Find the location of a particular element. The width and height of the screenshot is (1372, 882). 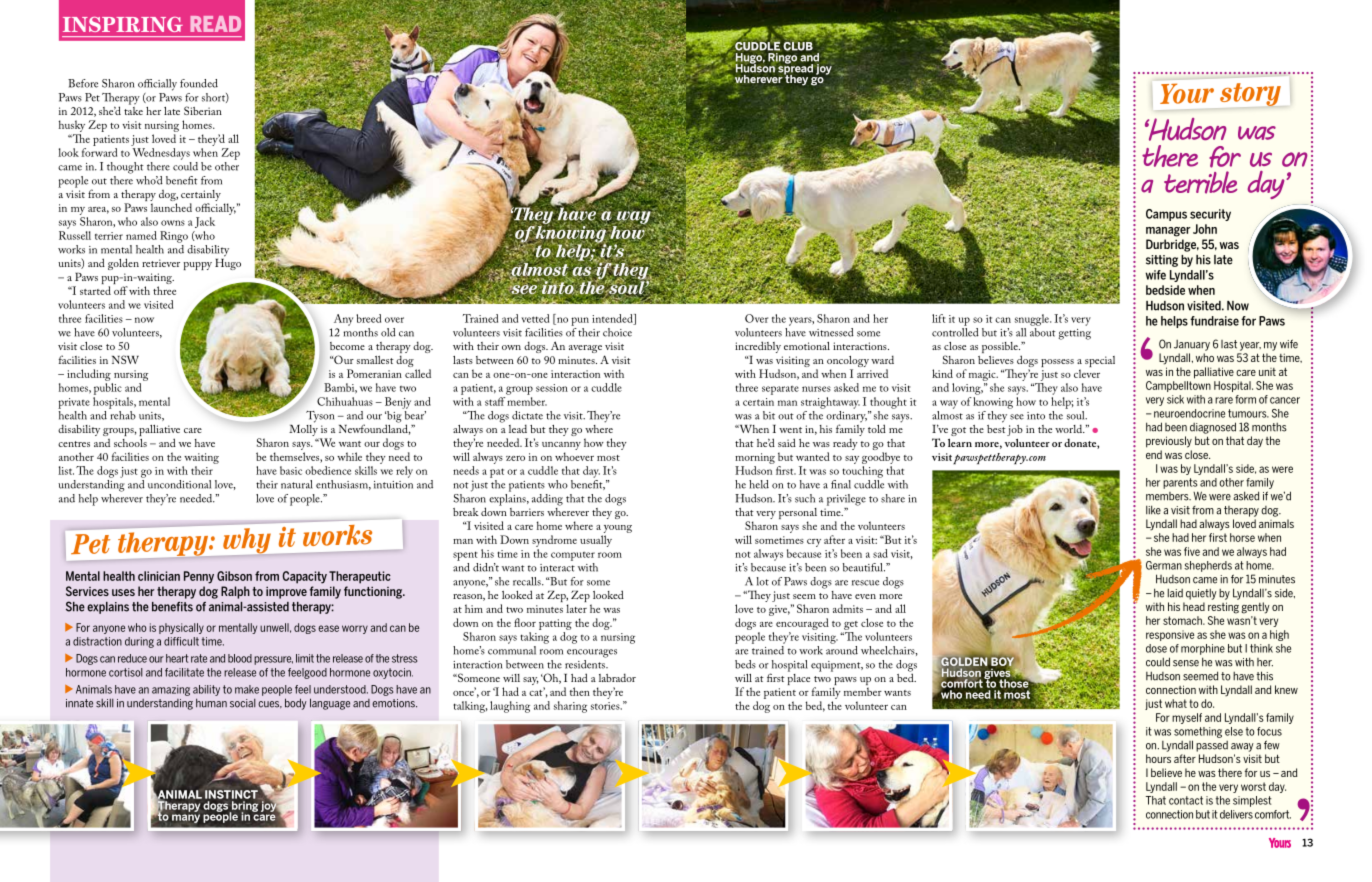

pun is located at coordinates (580, 321).
